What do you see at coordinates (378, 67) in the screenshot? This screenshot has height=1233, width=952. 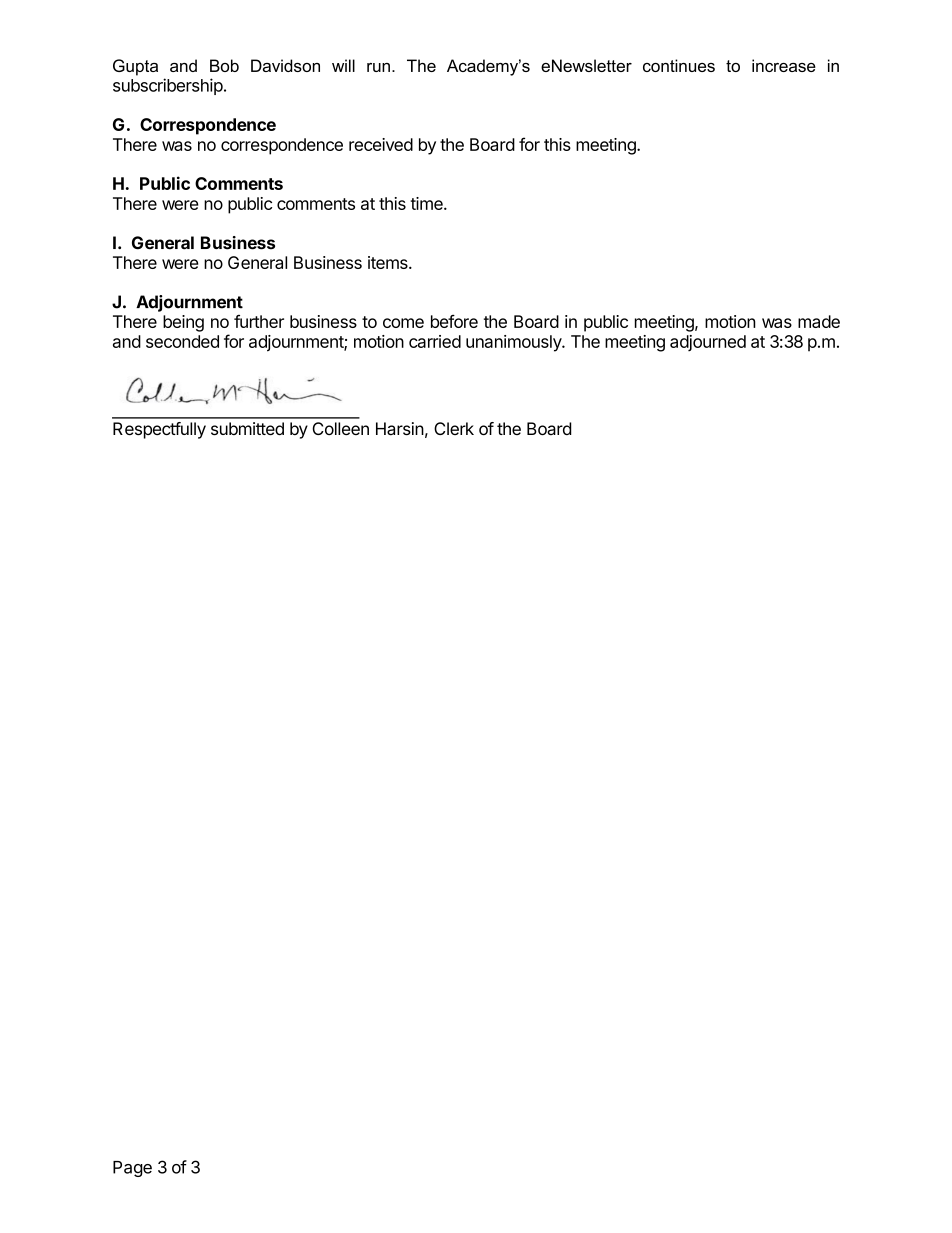 I see `run` at bounding box center [378, 67].
